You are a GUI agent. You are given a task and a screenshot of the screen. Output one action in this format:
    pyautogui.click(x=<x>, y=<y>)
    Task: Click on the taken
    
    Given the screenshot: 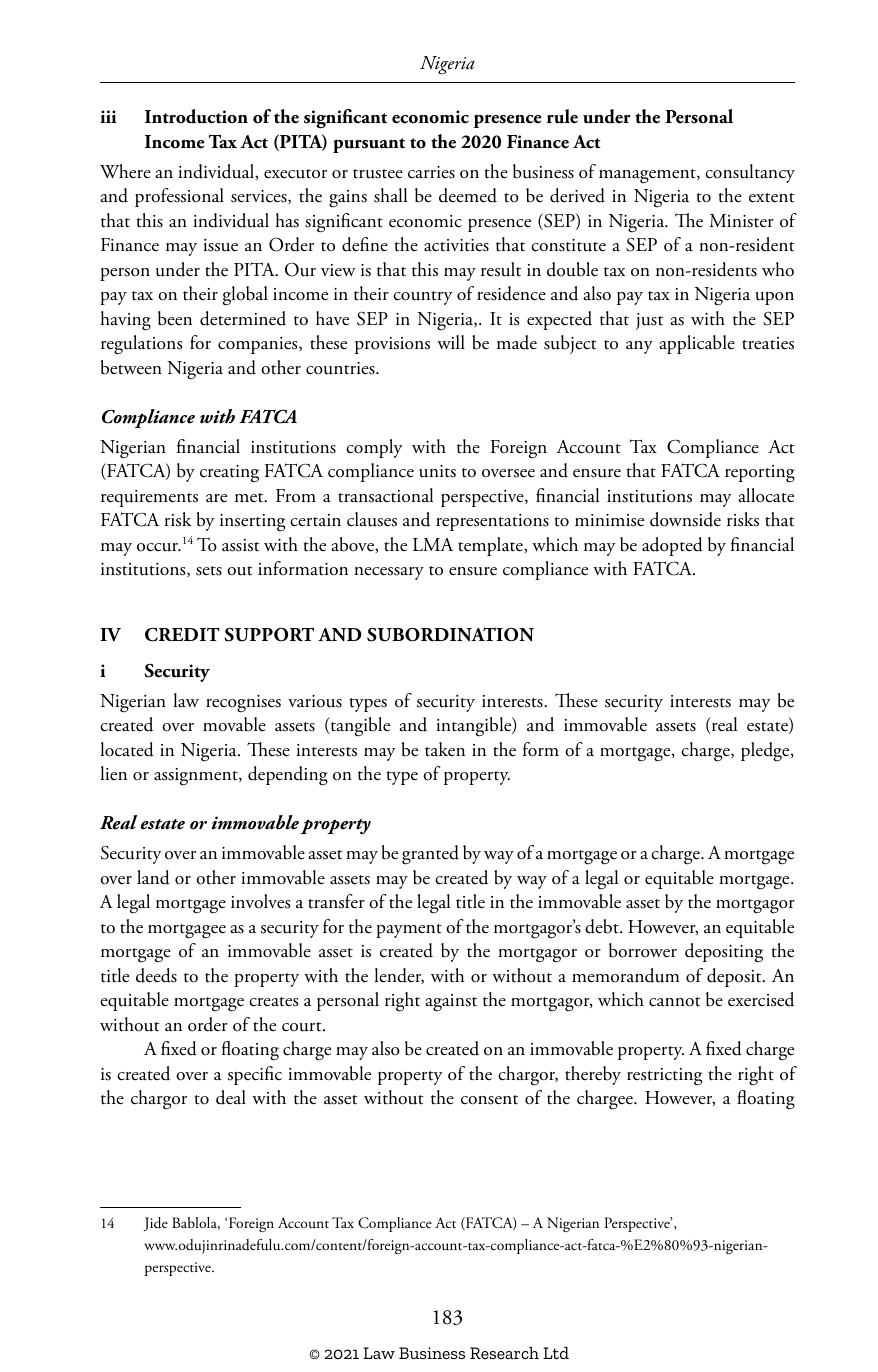 What is the action you would take?
    pyautogui.click(x=445, y=749)
